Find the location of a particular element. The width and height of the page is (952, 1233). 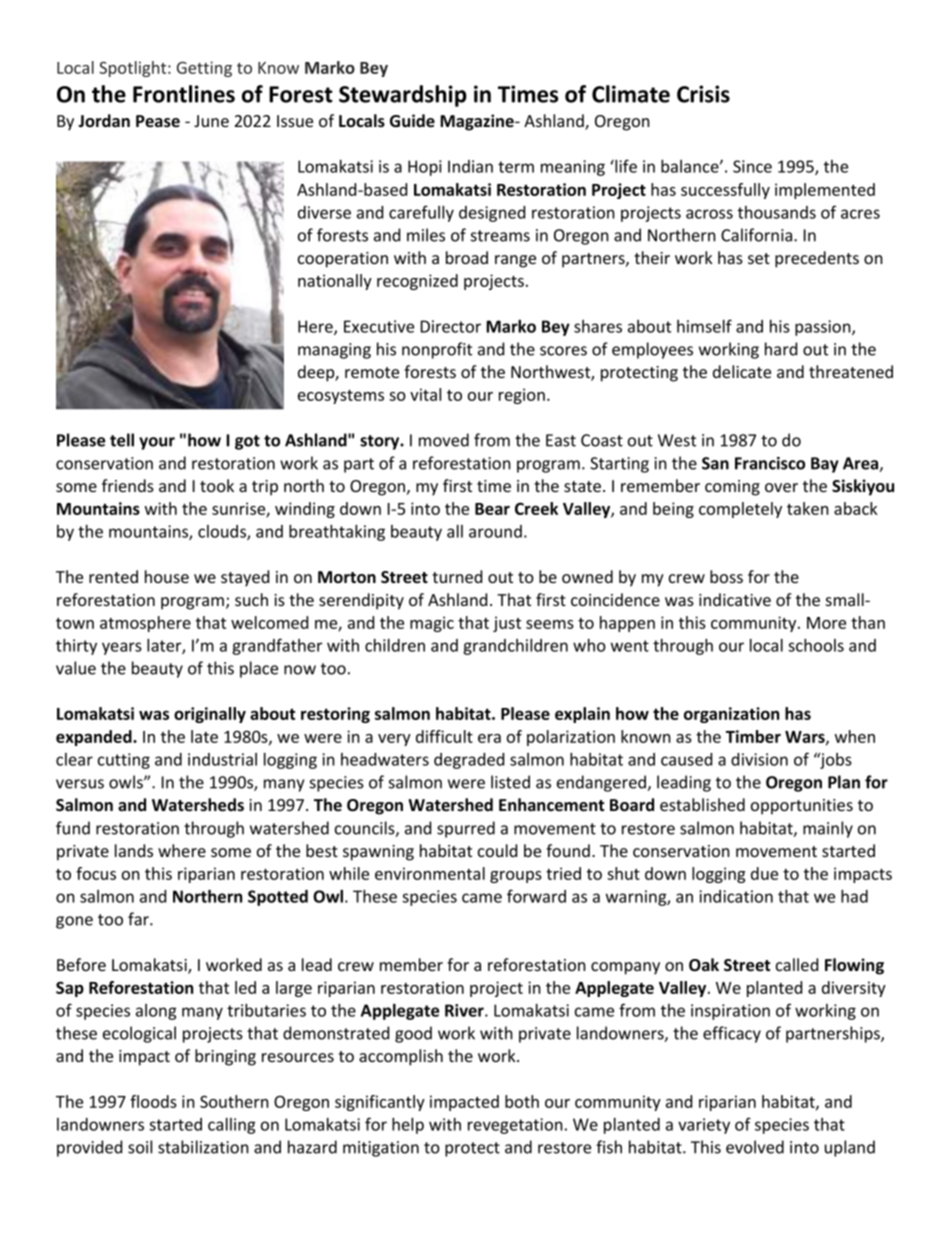

degraded is located at coordinates (469, 761).
